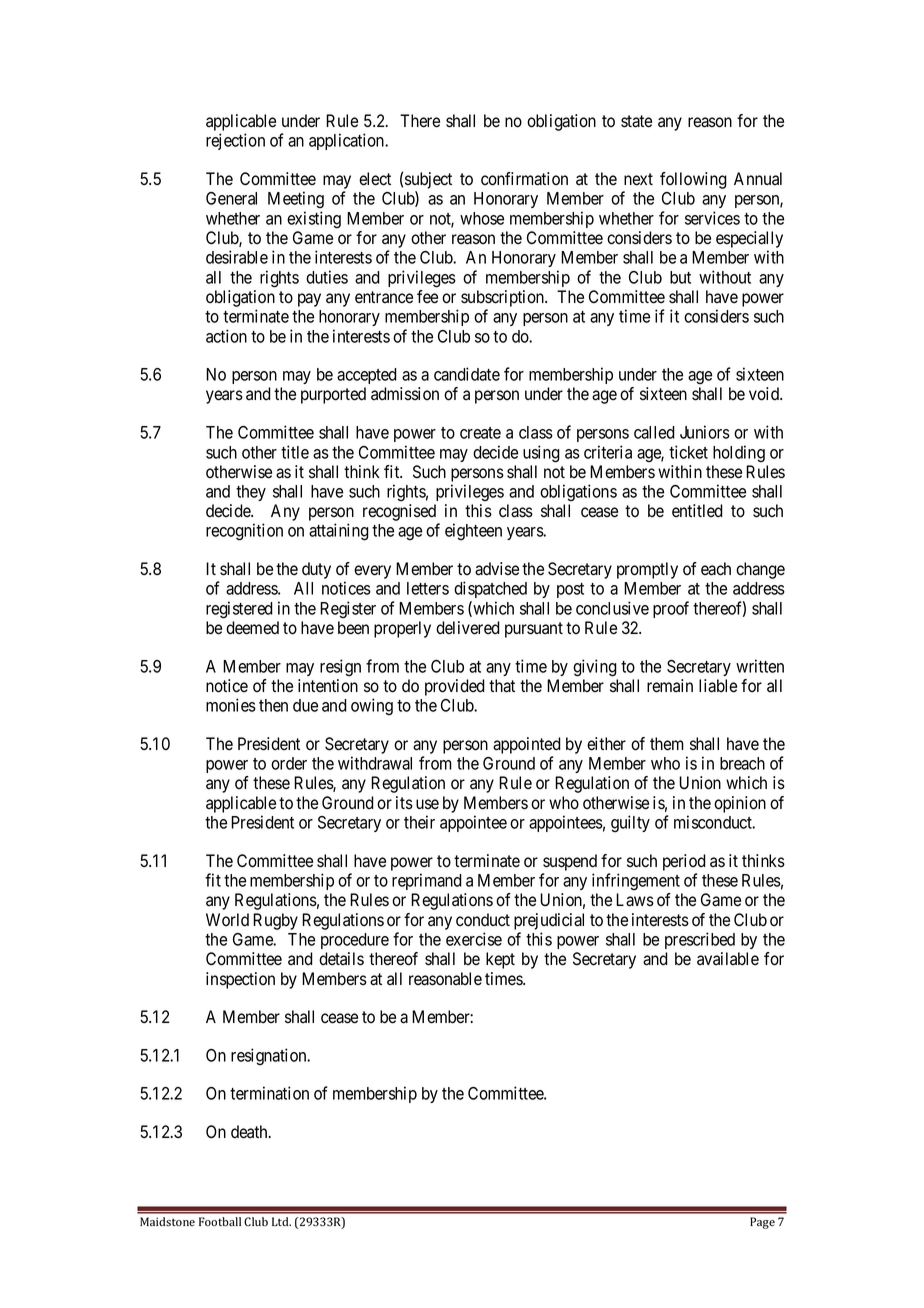 This screenshot has width=924, height=1308. What do you see at coordinates (281, 1221) in the screenshot?
I see `Ltd` at bounding box center [281, 1221].
